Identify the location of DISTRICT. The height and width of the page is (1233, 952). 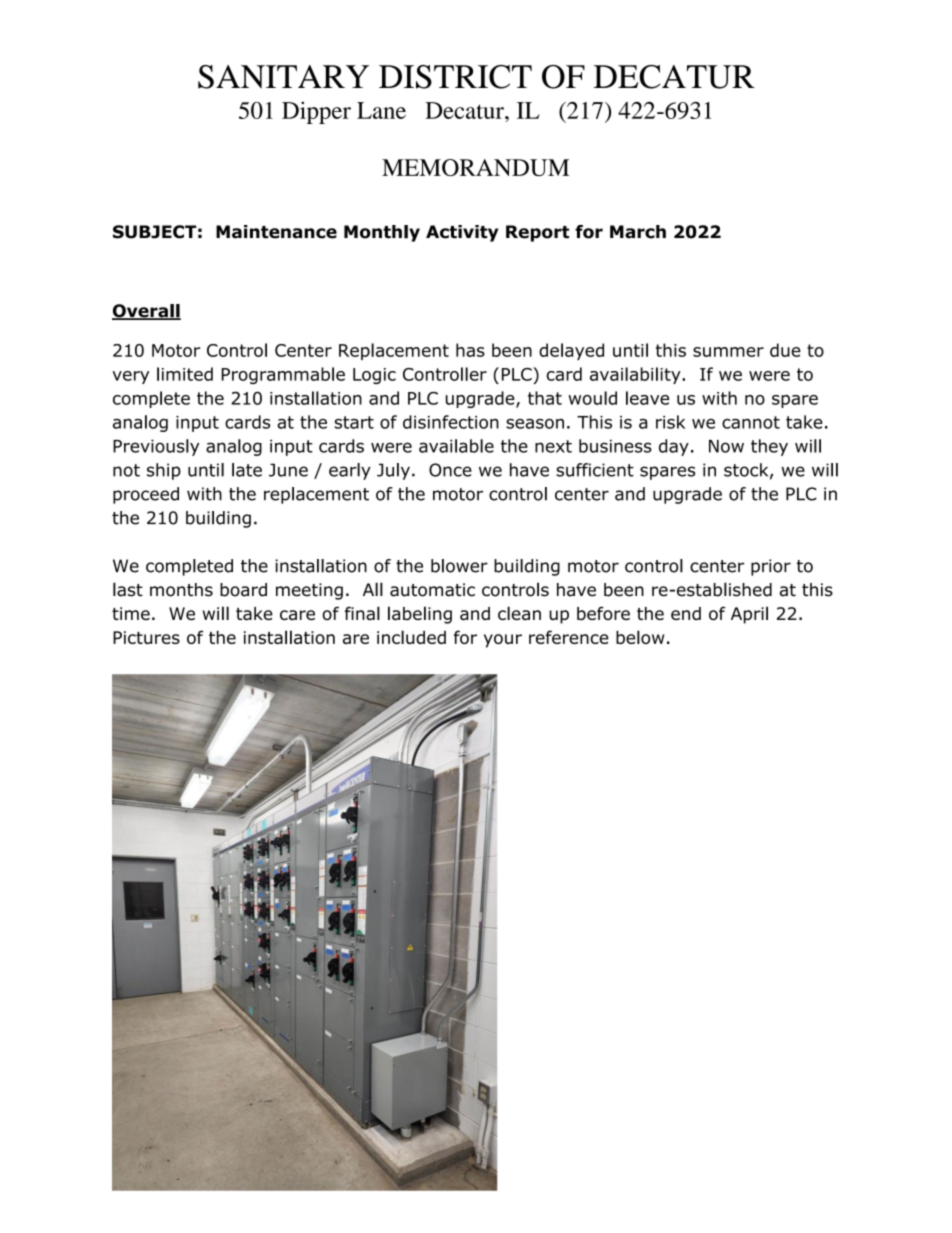
(455, 77).
